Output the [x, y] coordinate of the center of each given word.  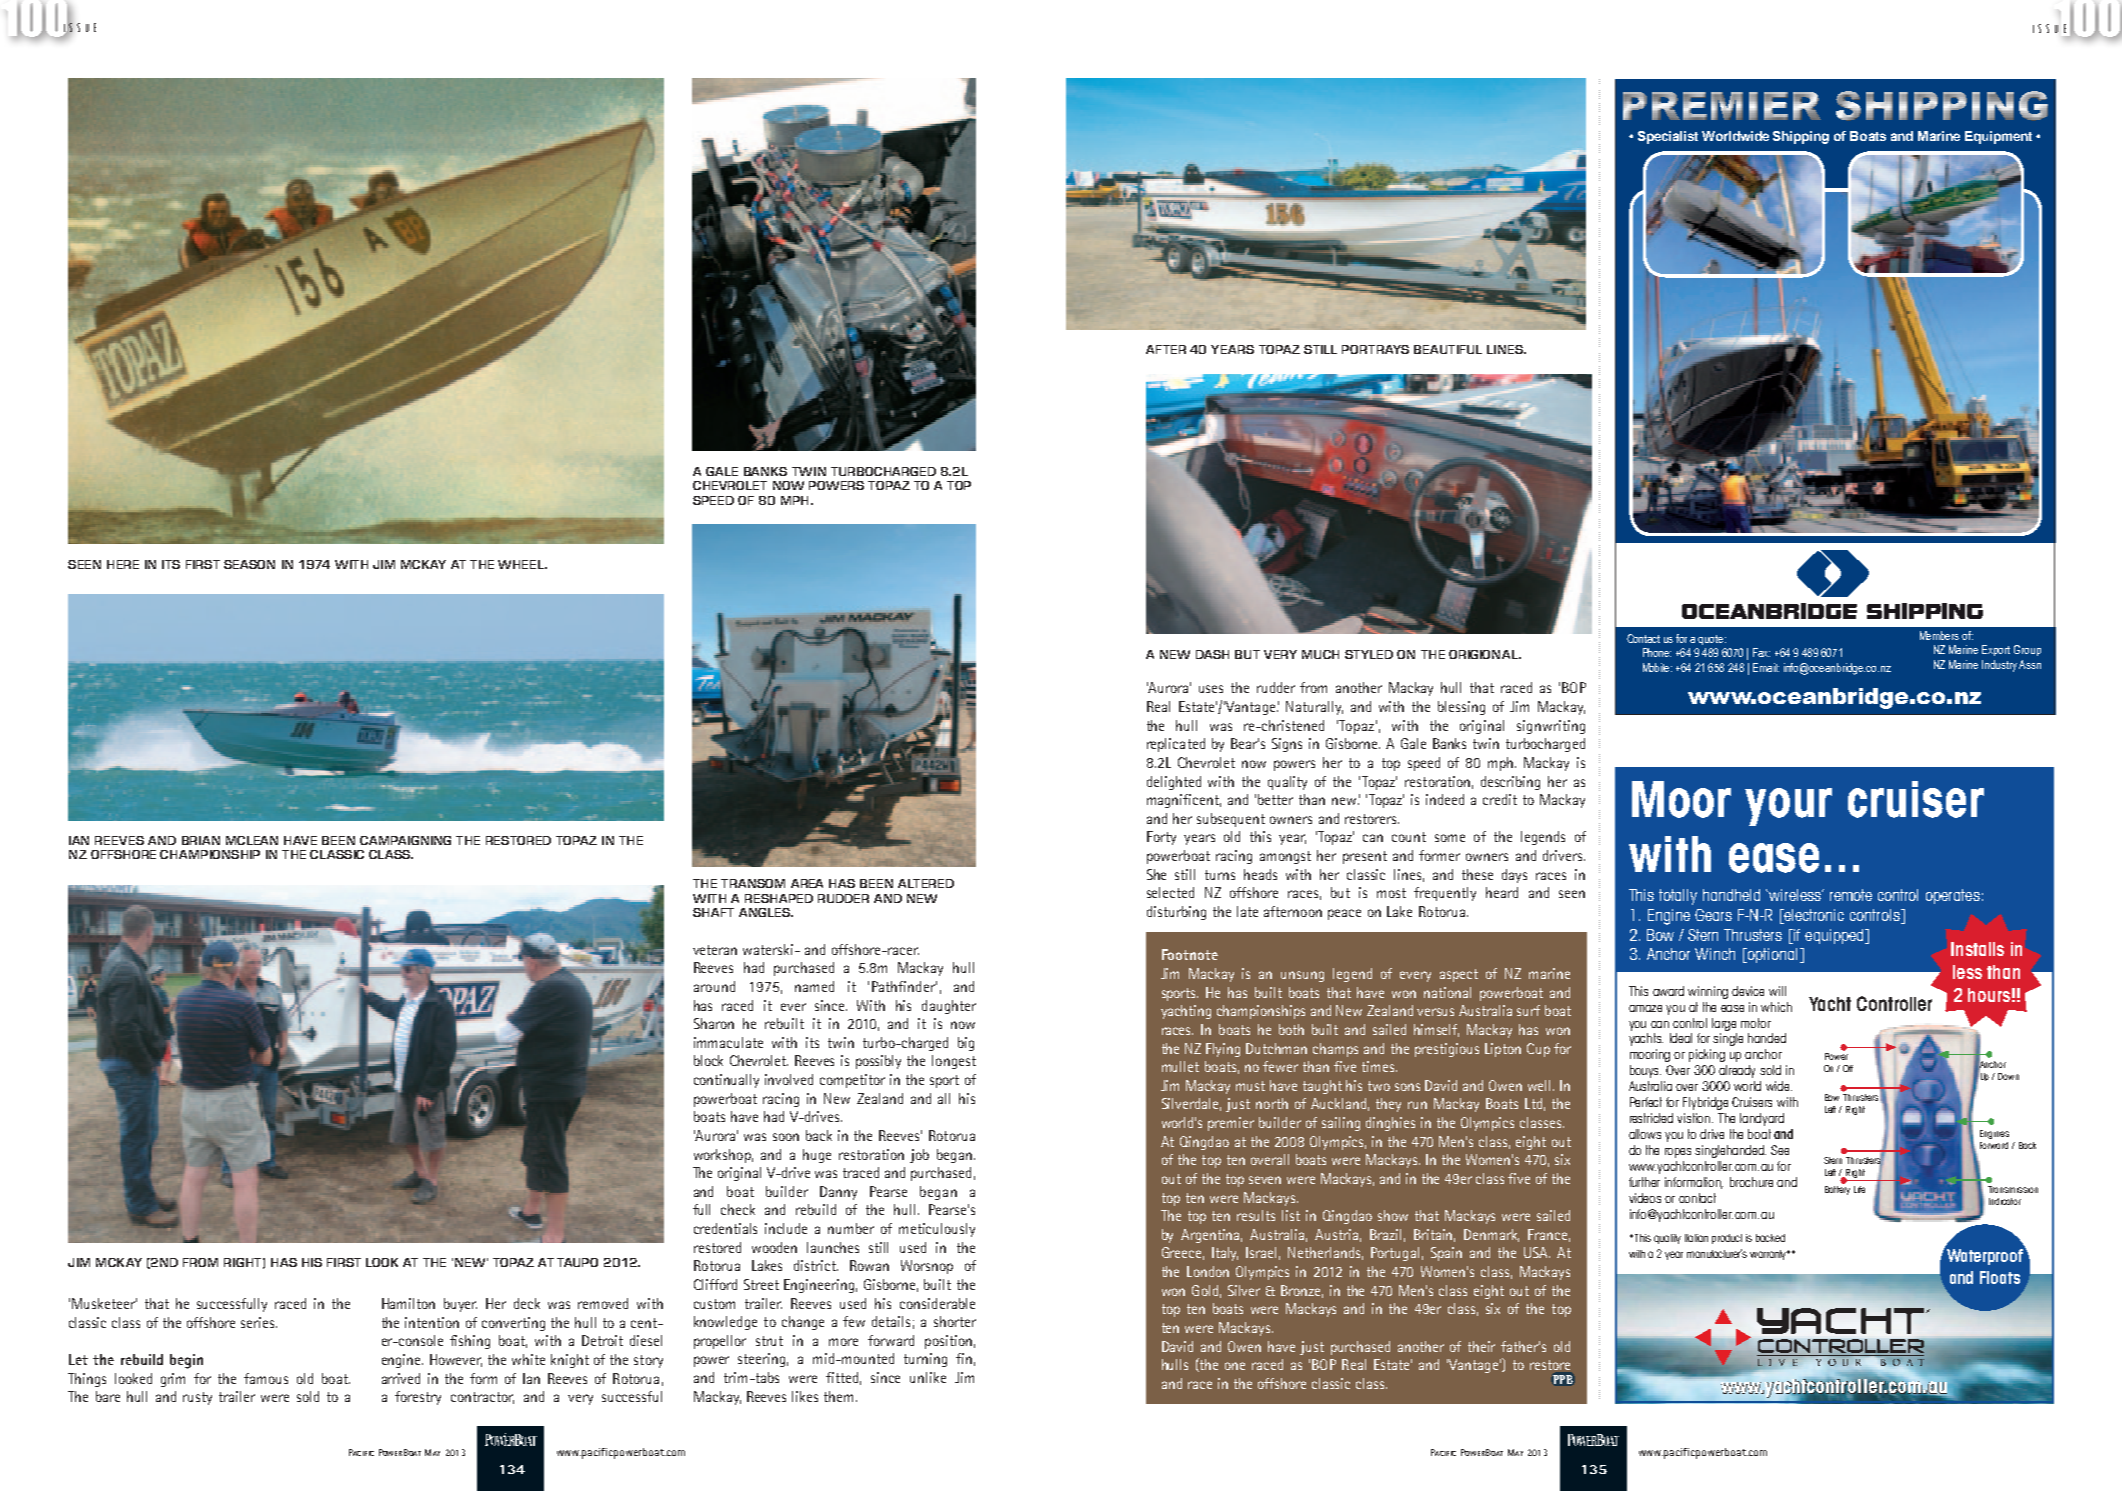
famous [266, 1378]
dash [1212, 654]
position [948, 1342]
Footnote [1190, 954]
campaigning [405, 840]
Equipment [1998, 137]
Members [1939, 635]
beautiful [1448, 349]
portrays [1375, 349]
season [249, 564]
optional [1771, 955]
